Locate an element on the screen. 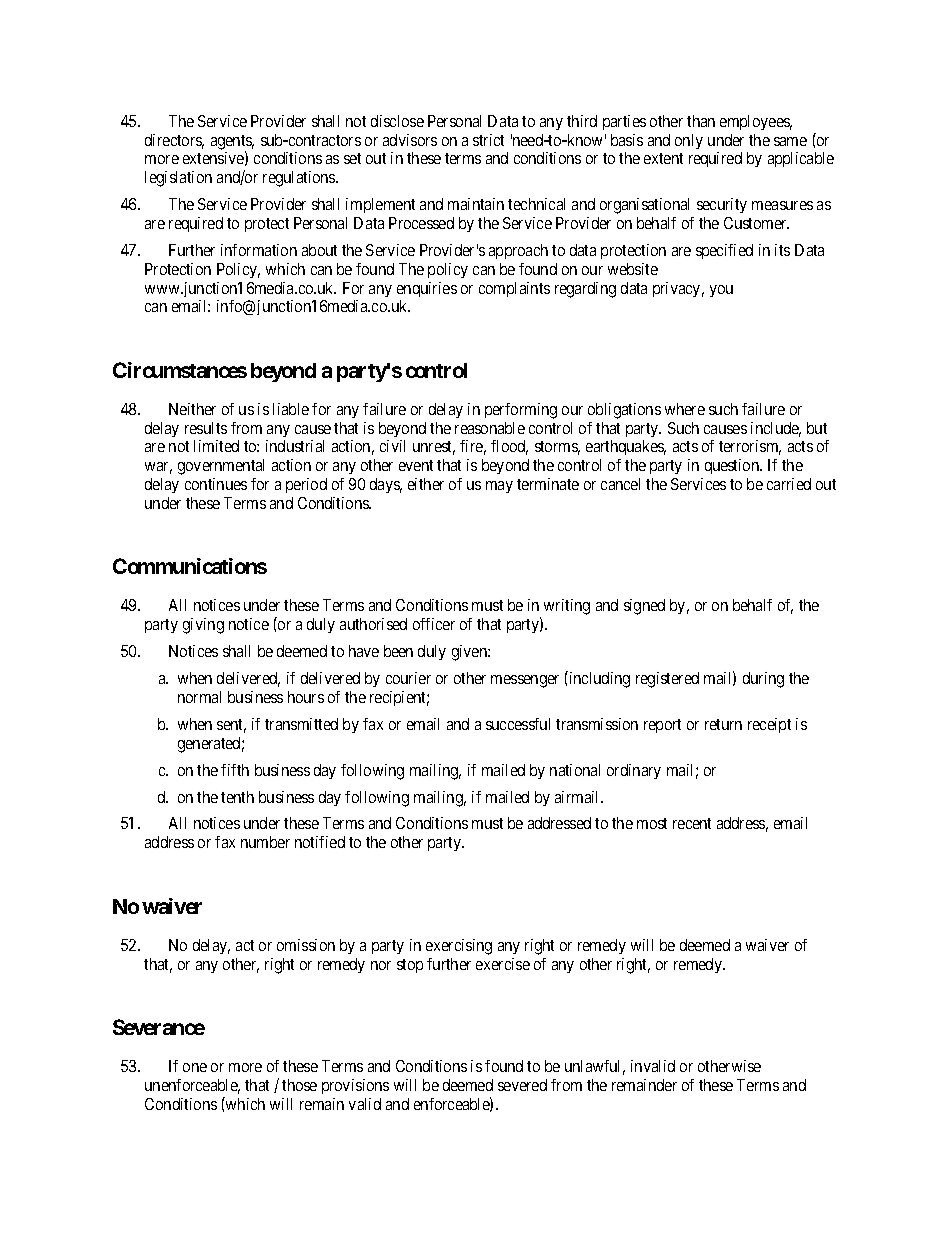 The width and height of the screenshot is (952, 1233). messenger is located at coordinates (525, 681).
